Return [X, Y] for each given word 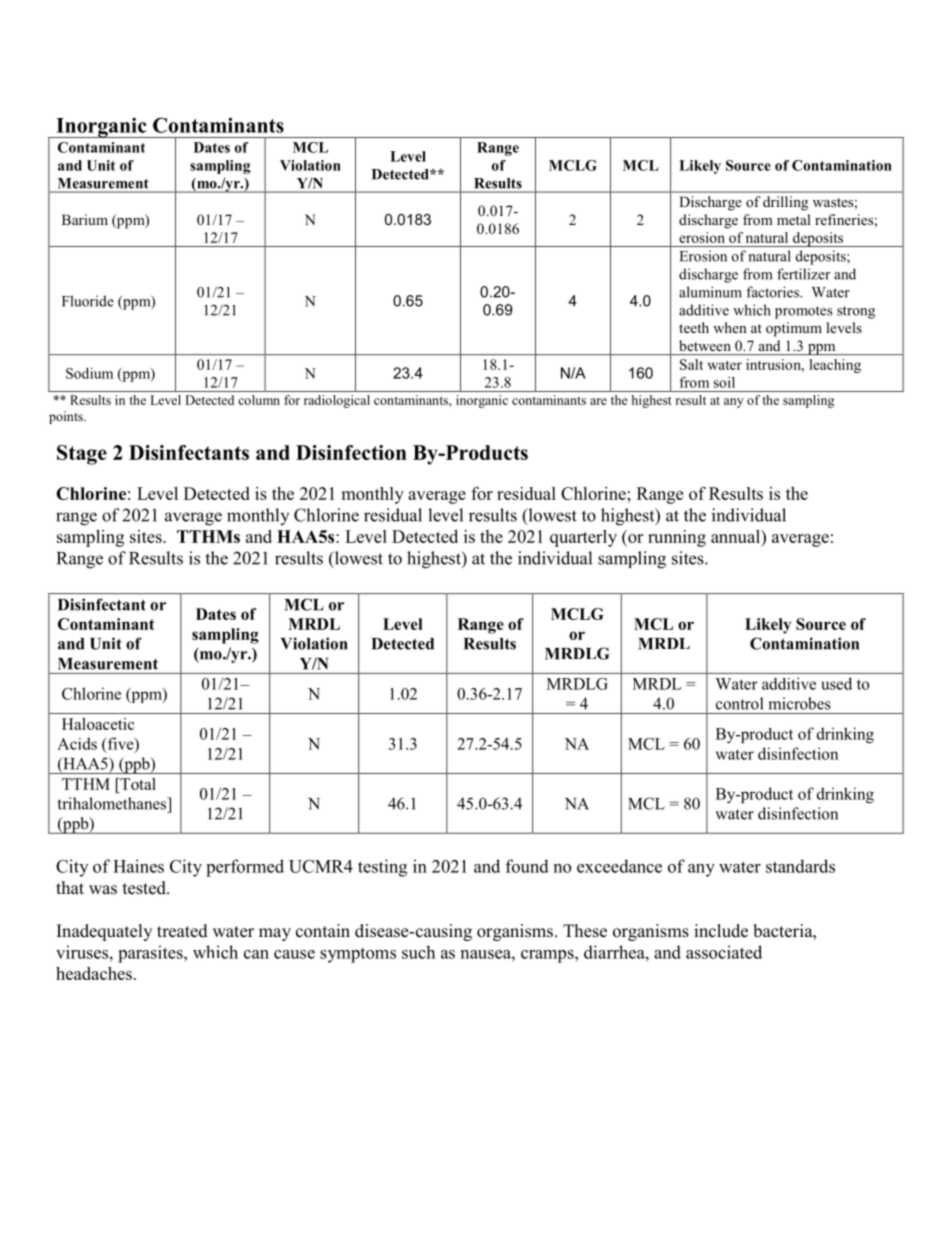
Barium [85, 219]
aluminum [710, 292]
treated [182, 931]
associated [724, 952]
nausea [487, 954]
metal [794, 219]
